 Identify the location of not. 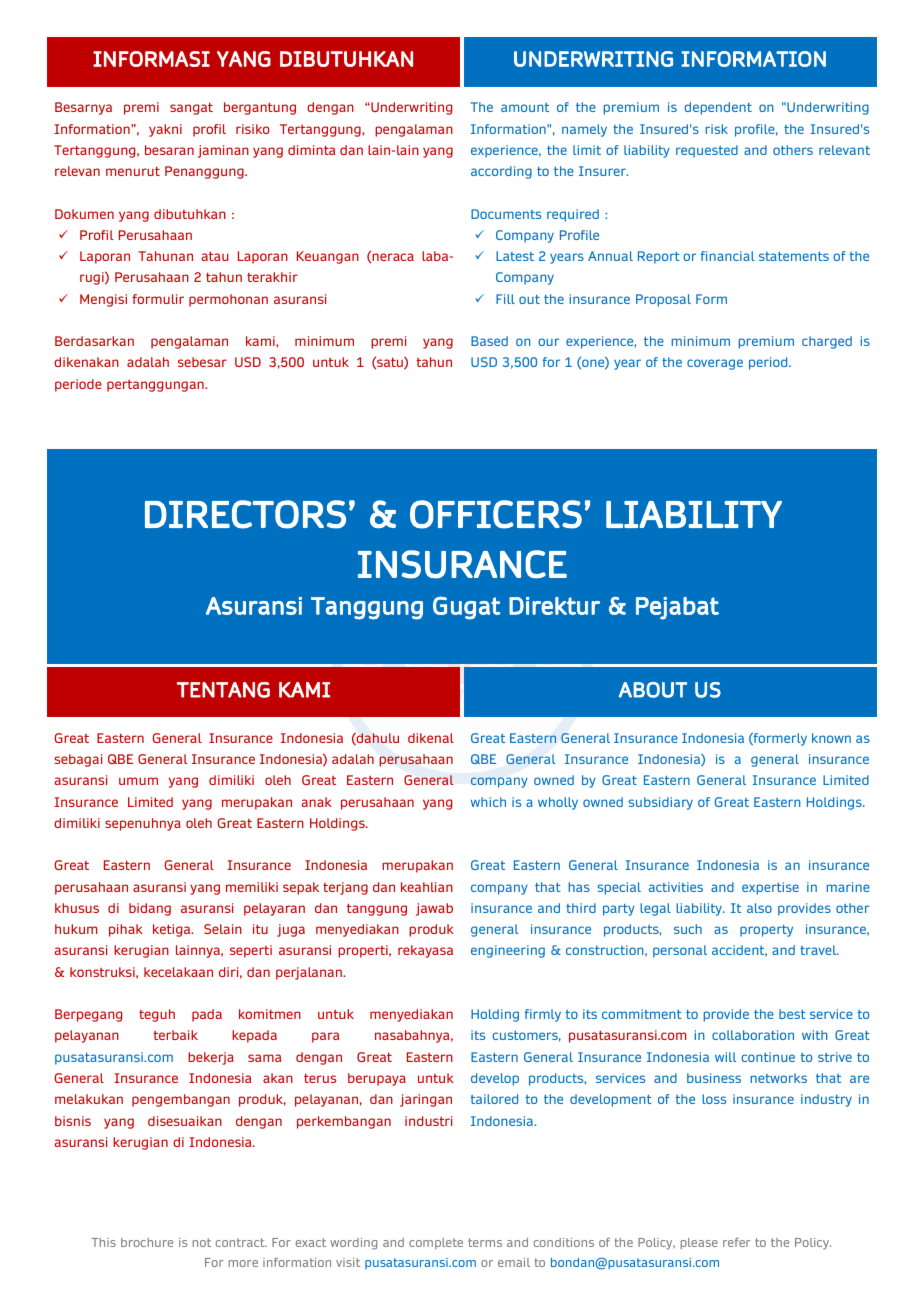
(202, 1242).
